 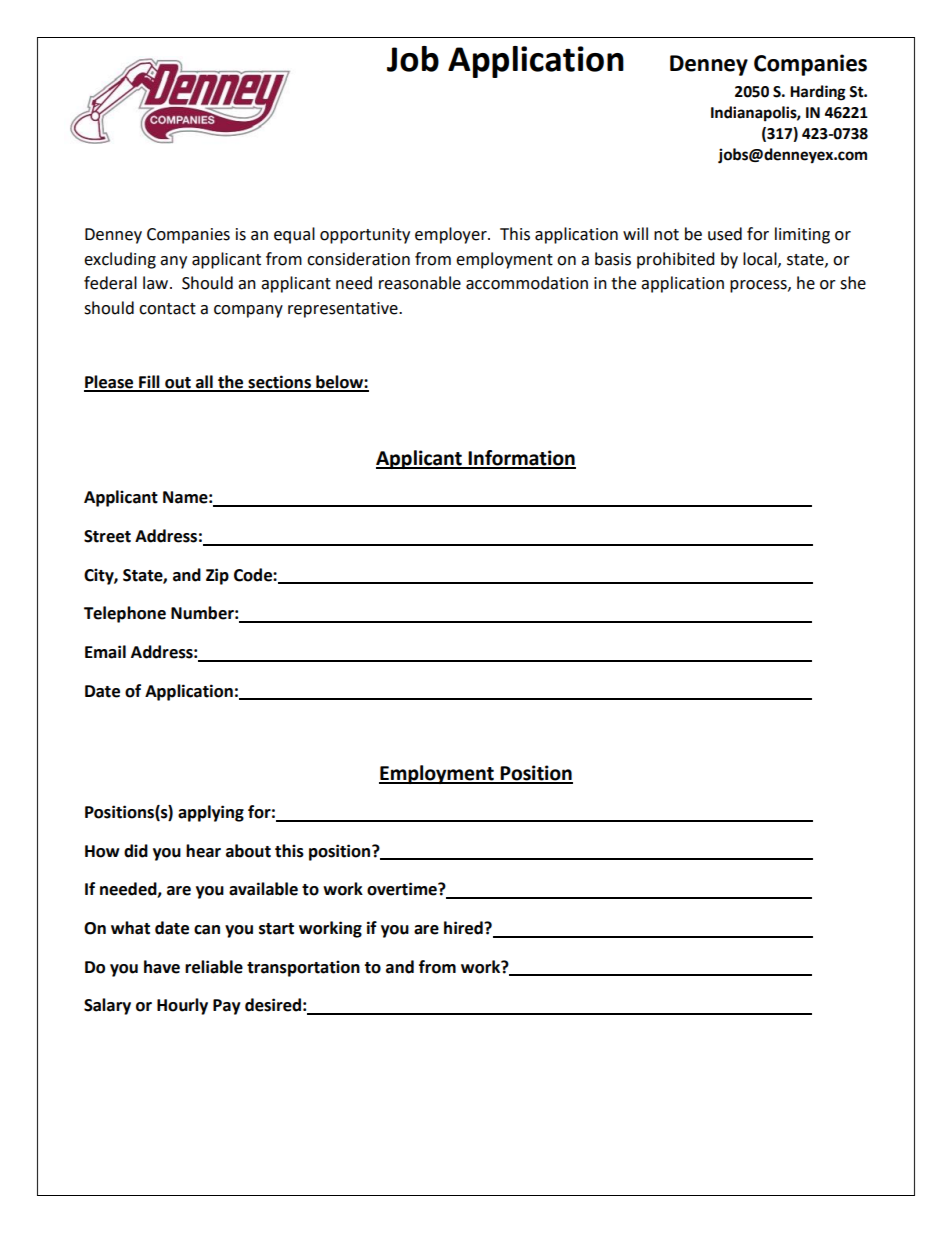 What do you see at coordinates (521, 459) in the screenshot?
I see `Information` at bounding box center [521, 459].
